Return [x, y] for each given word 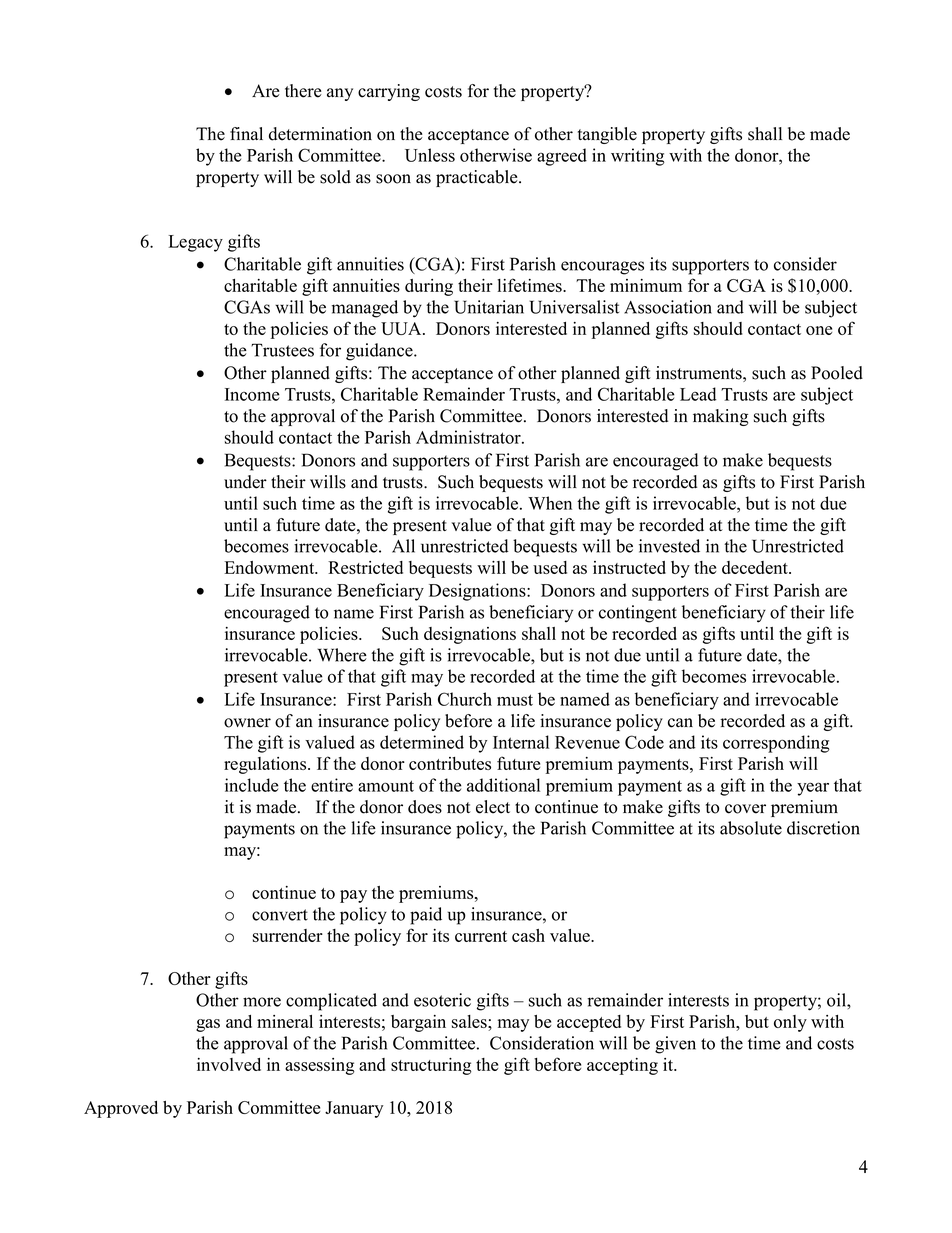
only [790, 1023]
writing [638, 157]
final [246, 133]
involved [229, 1064]
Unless [430, 155]
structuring [431, 1066]
